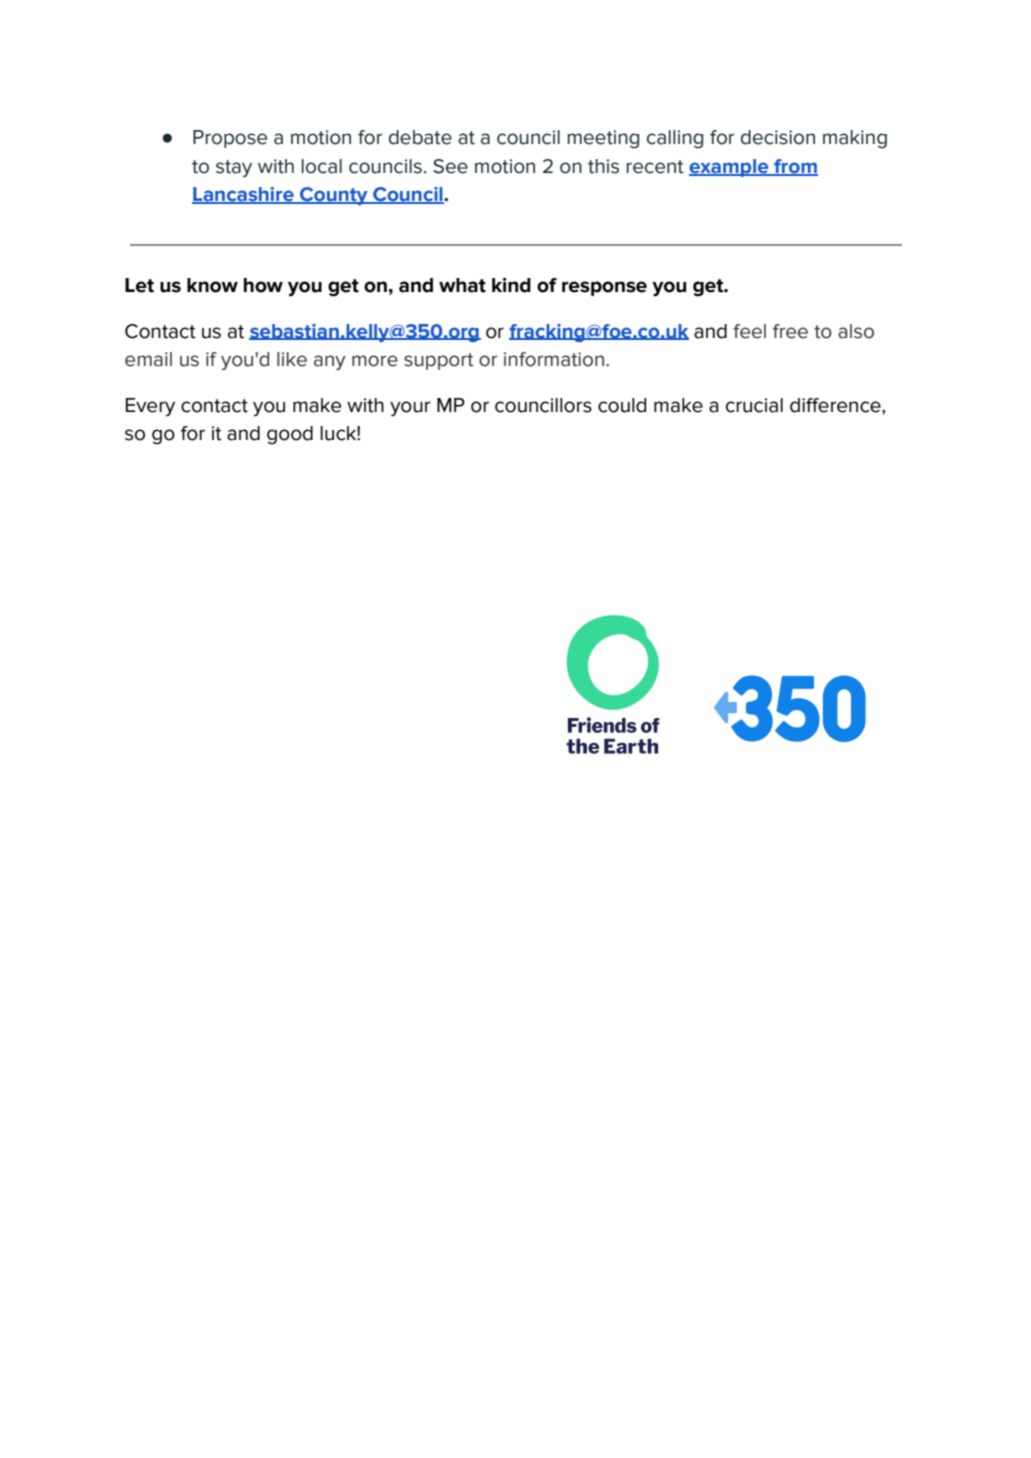  What do you see at coordinates (511, 285) in the screenshot?
I see `kind` at bounding box center [511, 285].
